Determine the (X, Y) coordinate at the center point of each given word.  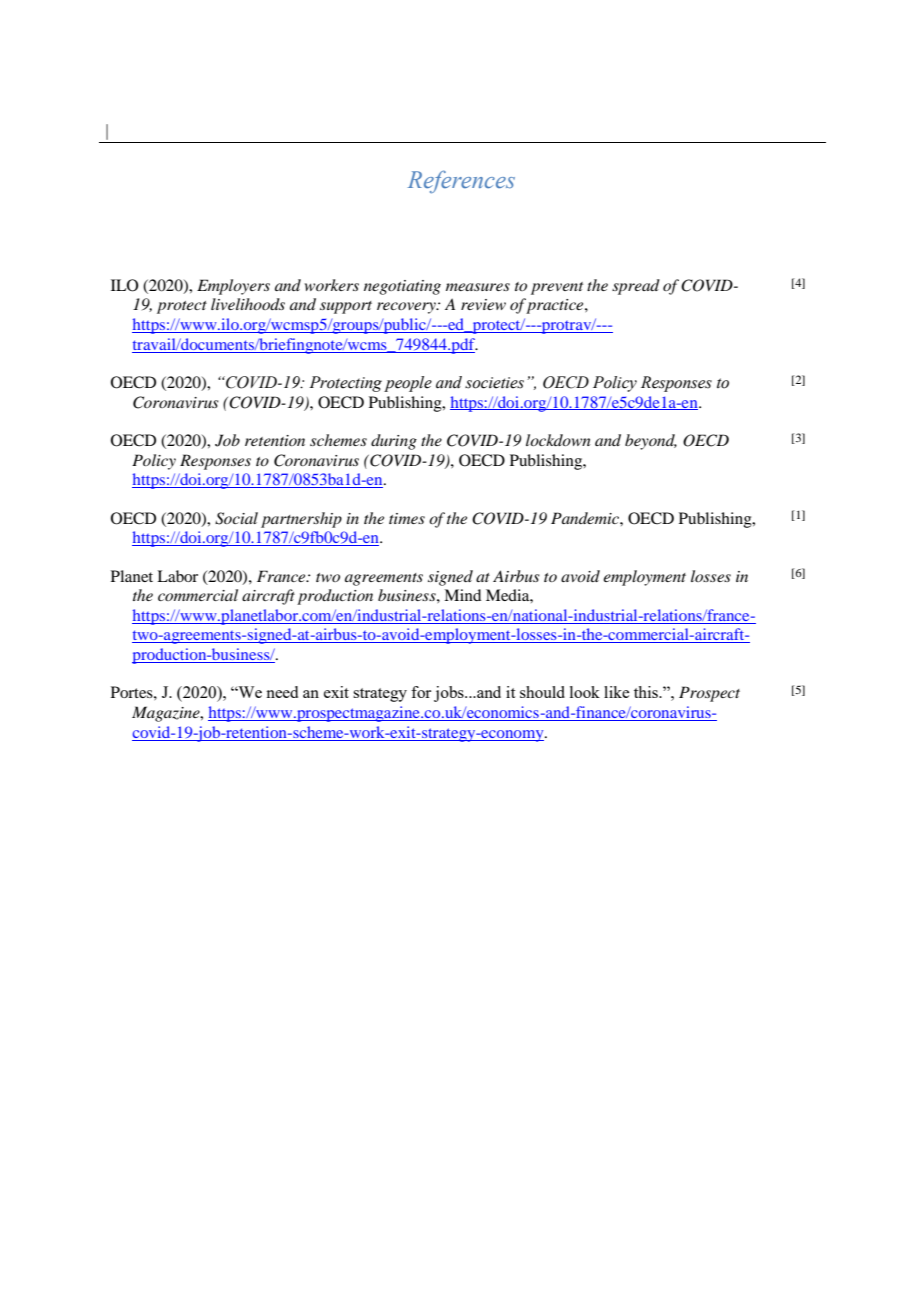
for (421, 692)
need (282, 692)
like (616, 692)
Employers (233, 287)
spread (636, 287)
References (461, 181)
